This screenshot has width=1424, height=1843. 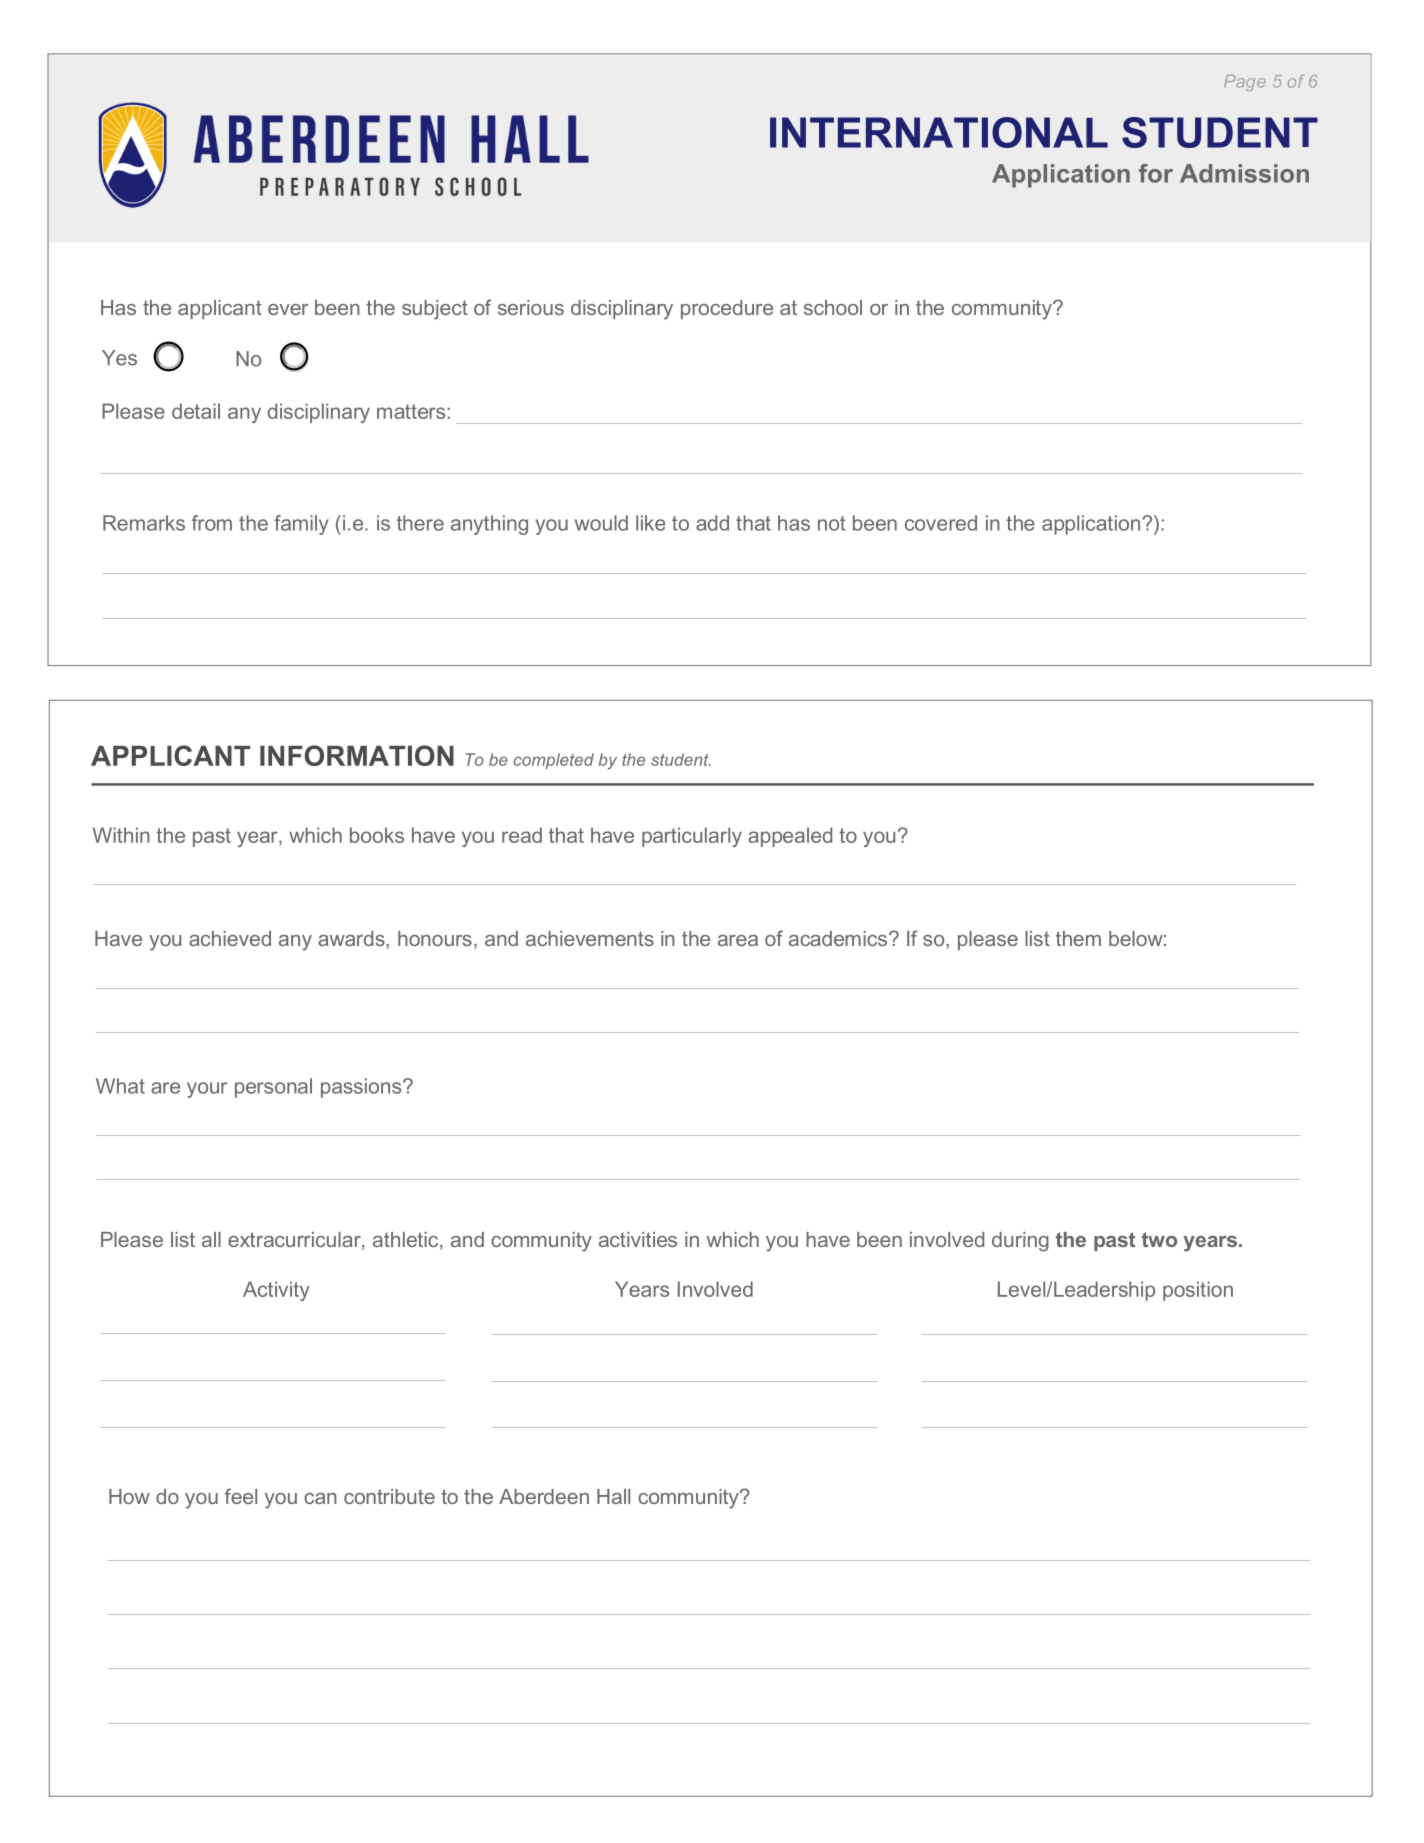 What do you see at coordinates (357, 755) in the screenshot?
I see `INFORMATION` at bounding box center [357, 755].
